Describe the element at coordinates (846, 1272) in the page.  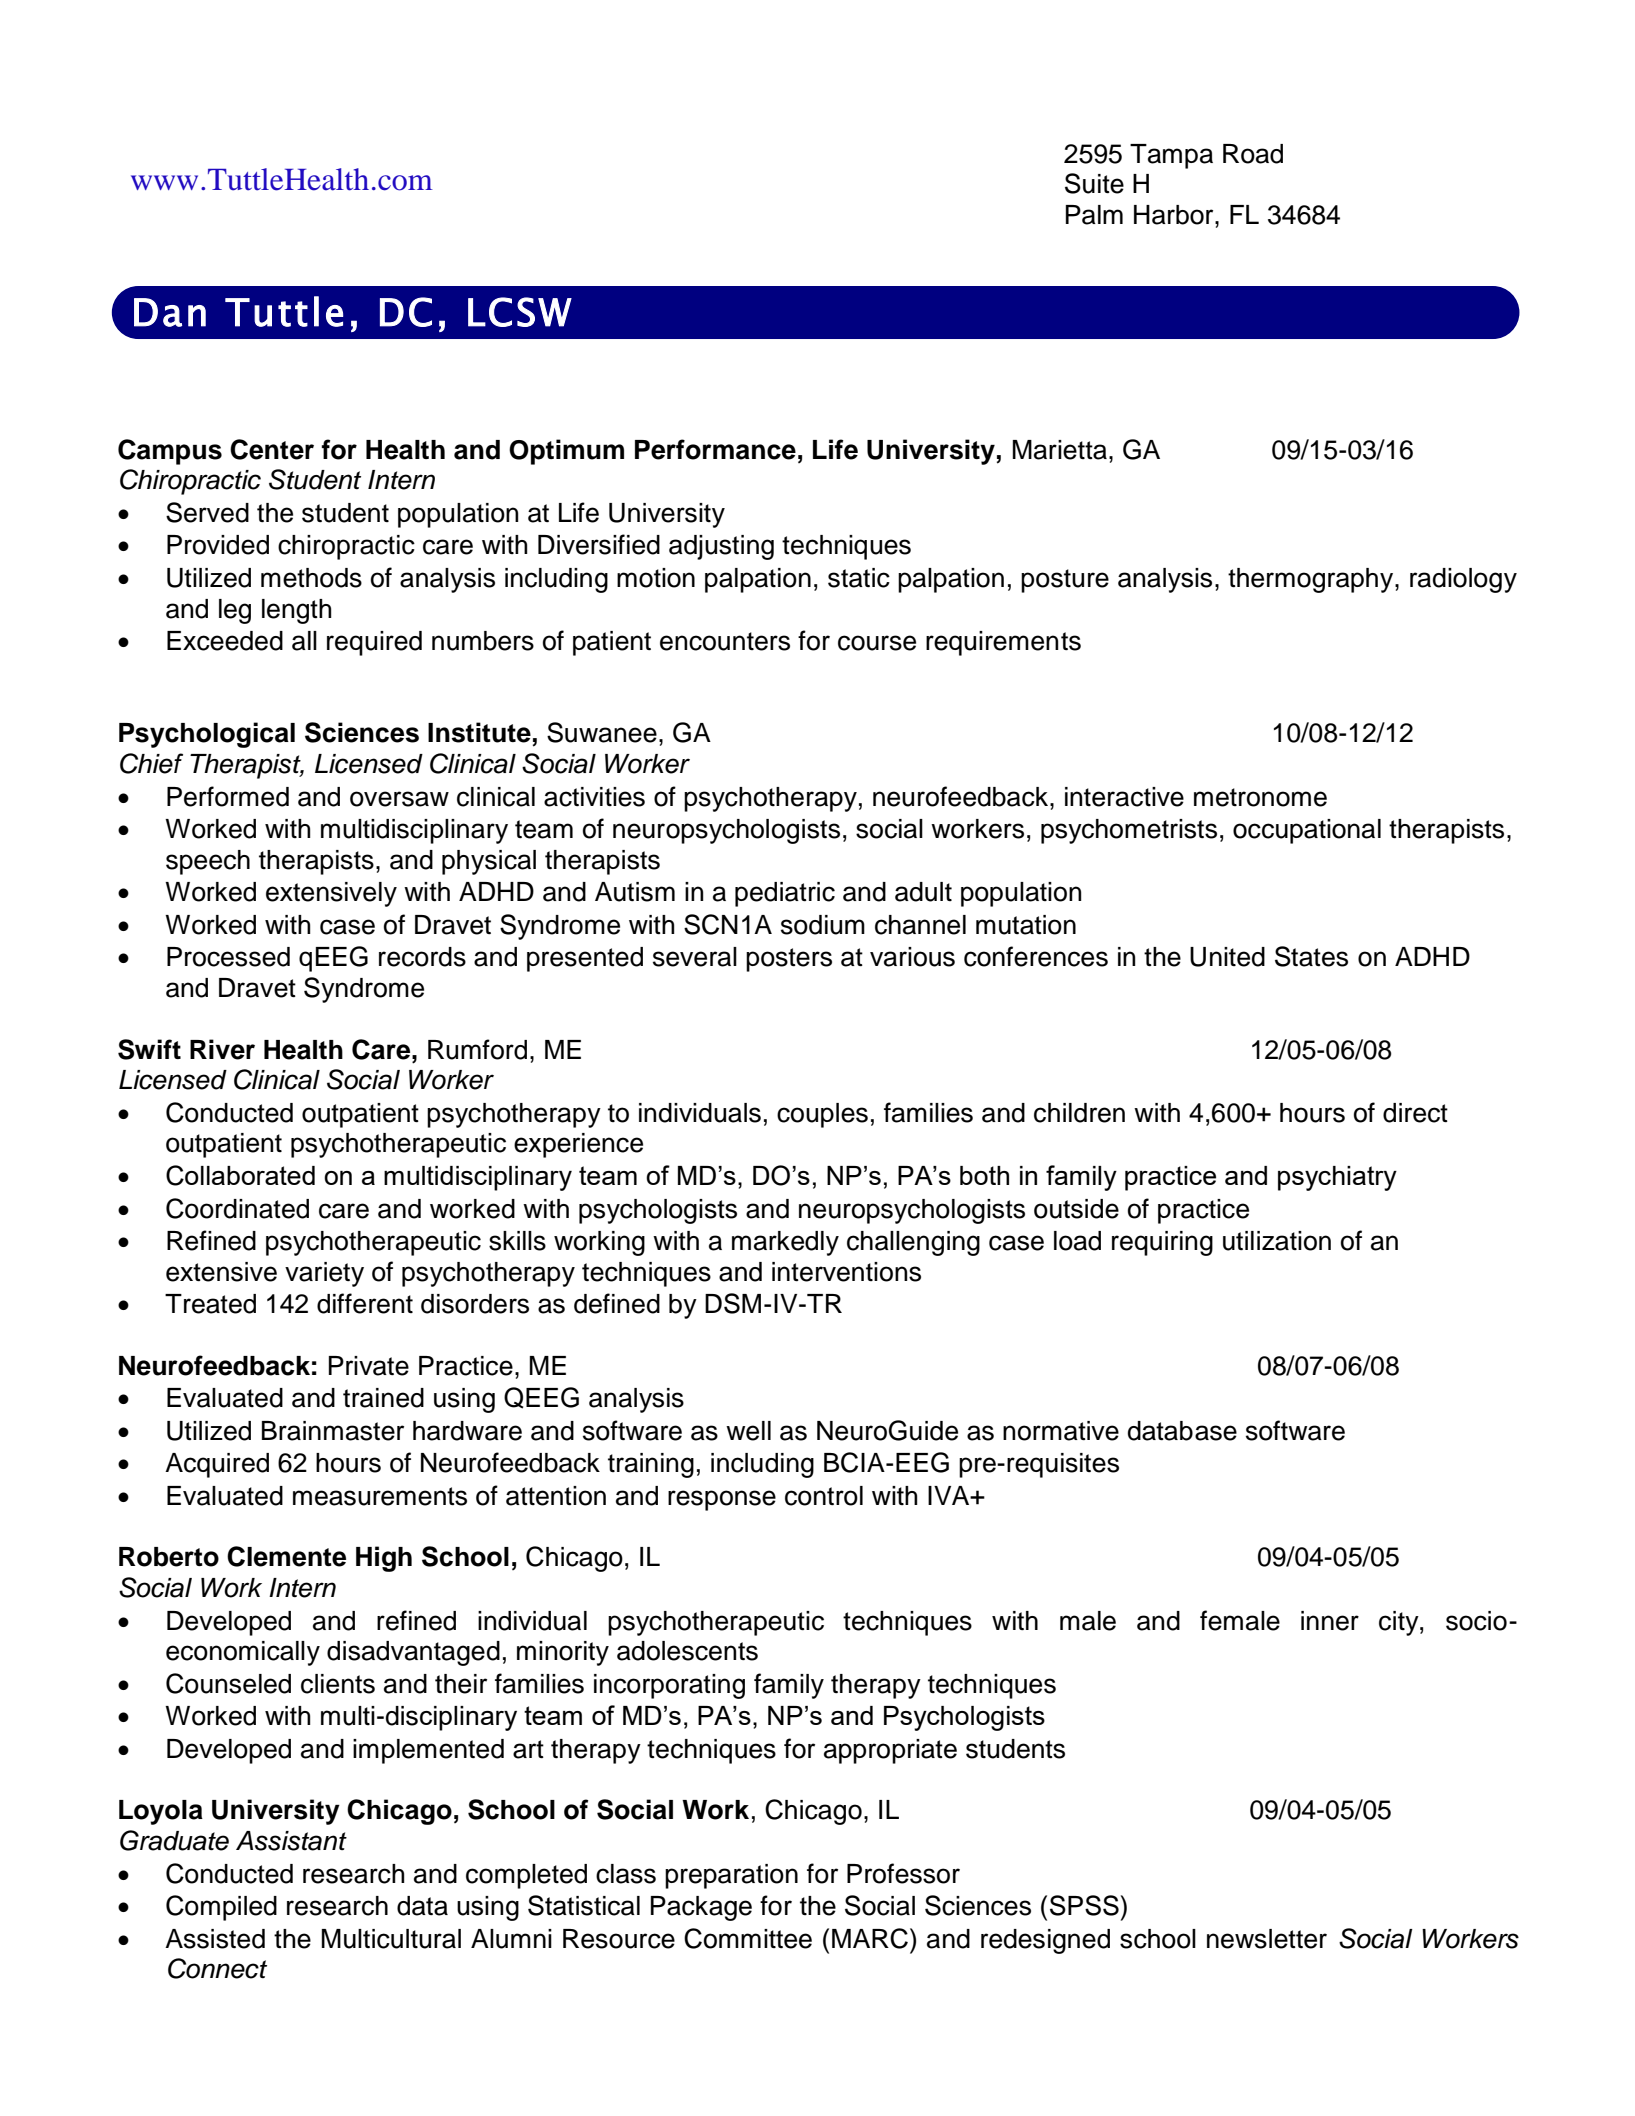
I see `interventions` at that location.
